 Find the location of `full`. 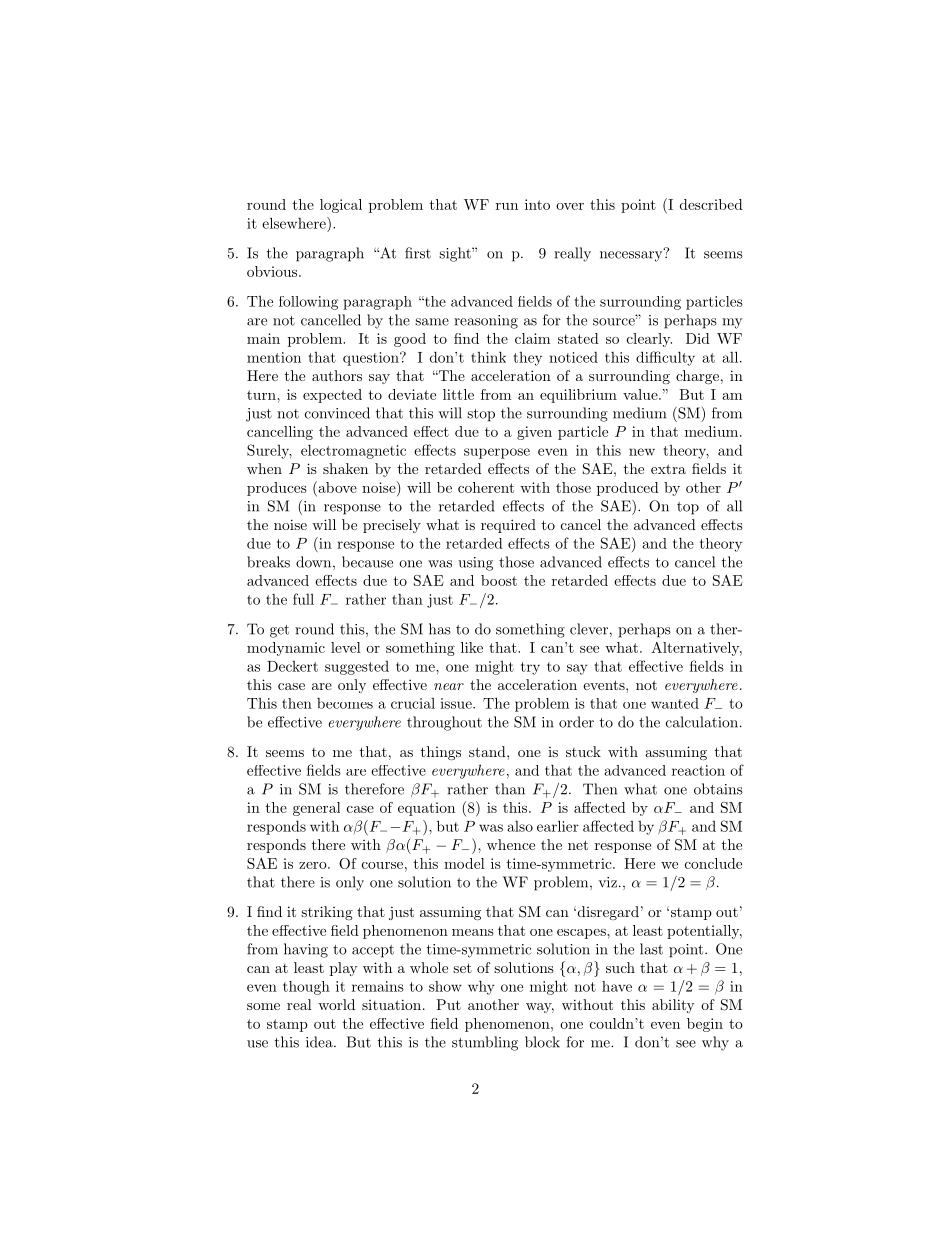

full is located at coordinates (303, 599).
